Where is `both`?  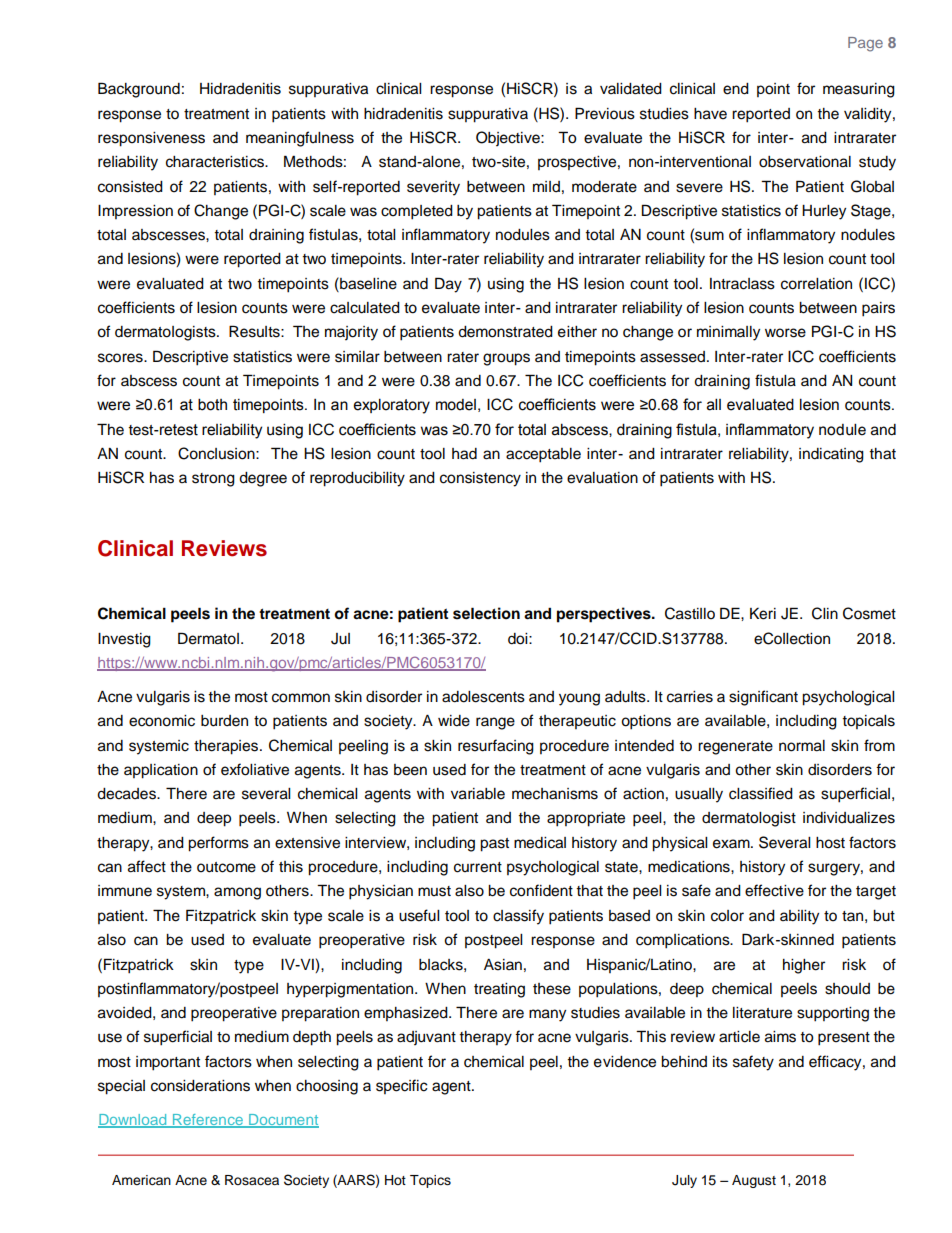 both is located at coordinates (212, 404).
